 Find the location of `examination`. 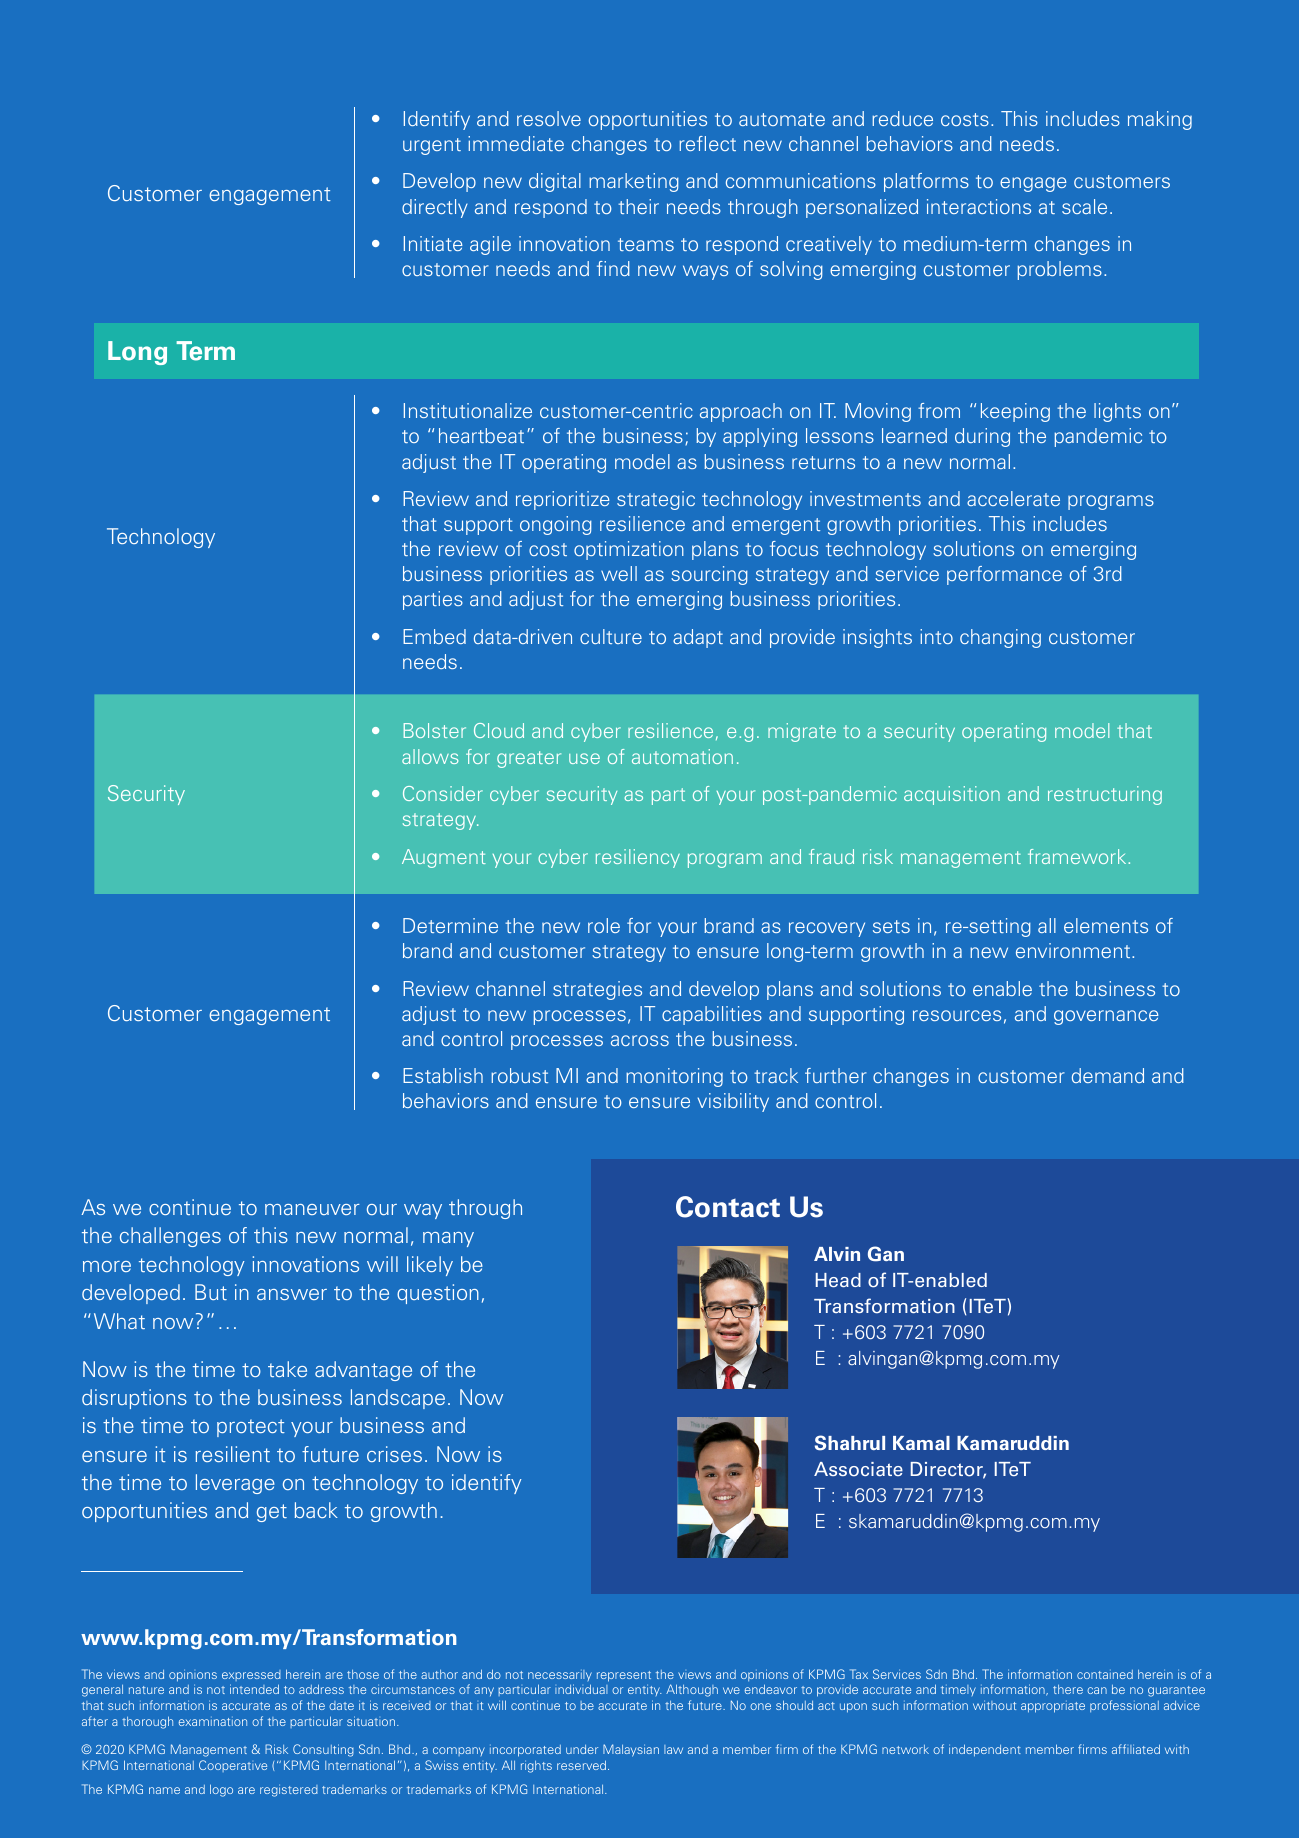

examination is located at coordinates (213, 1721).
